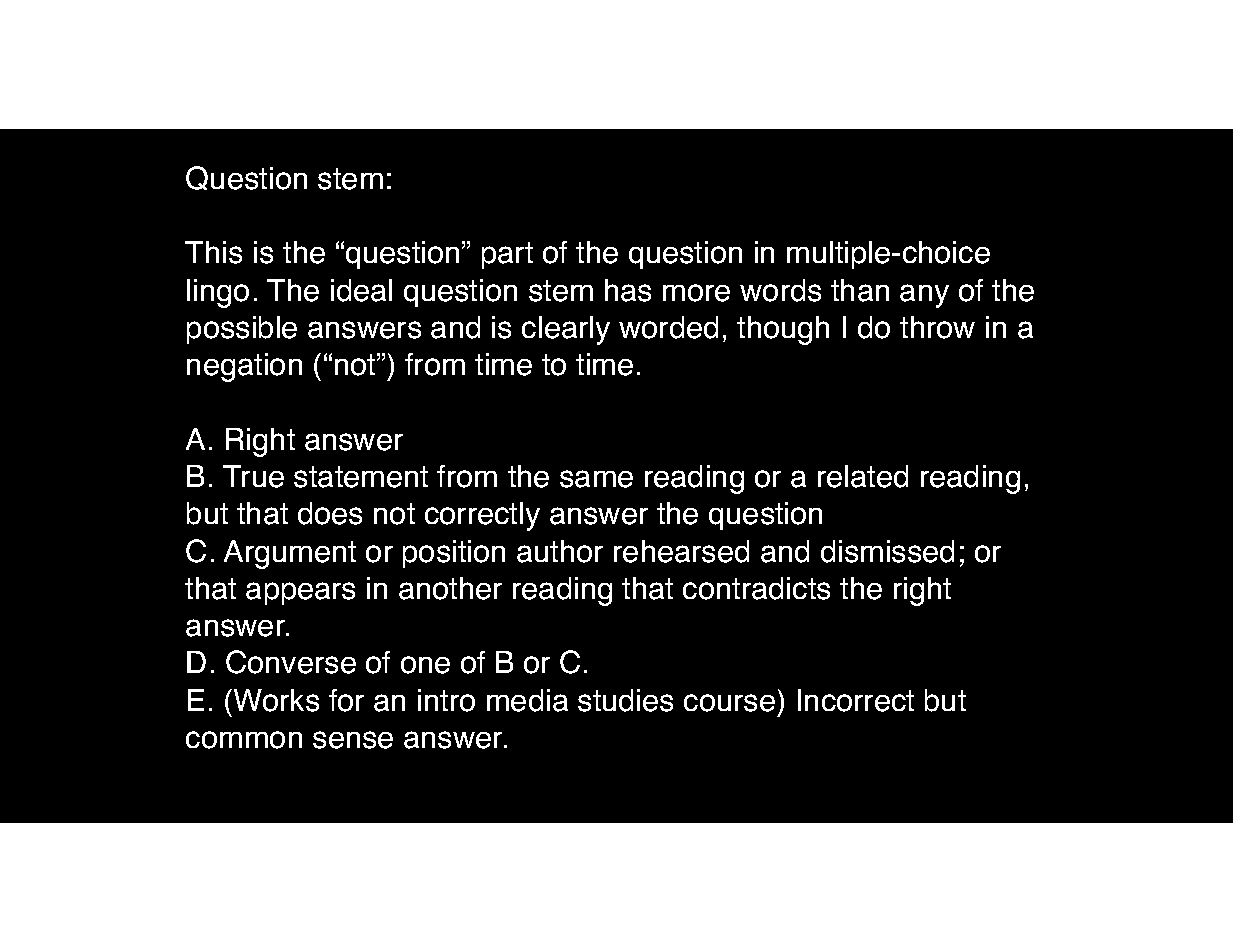  Describe the element at coordinates (330, 513) in the screenshot. I see `does` at that location.
